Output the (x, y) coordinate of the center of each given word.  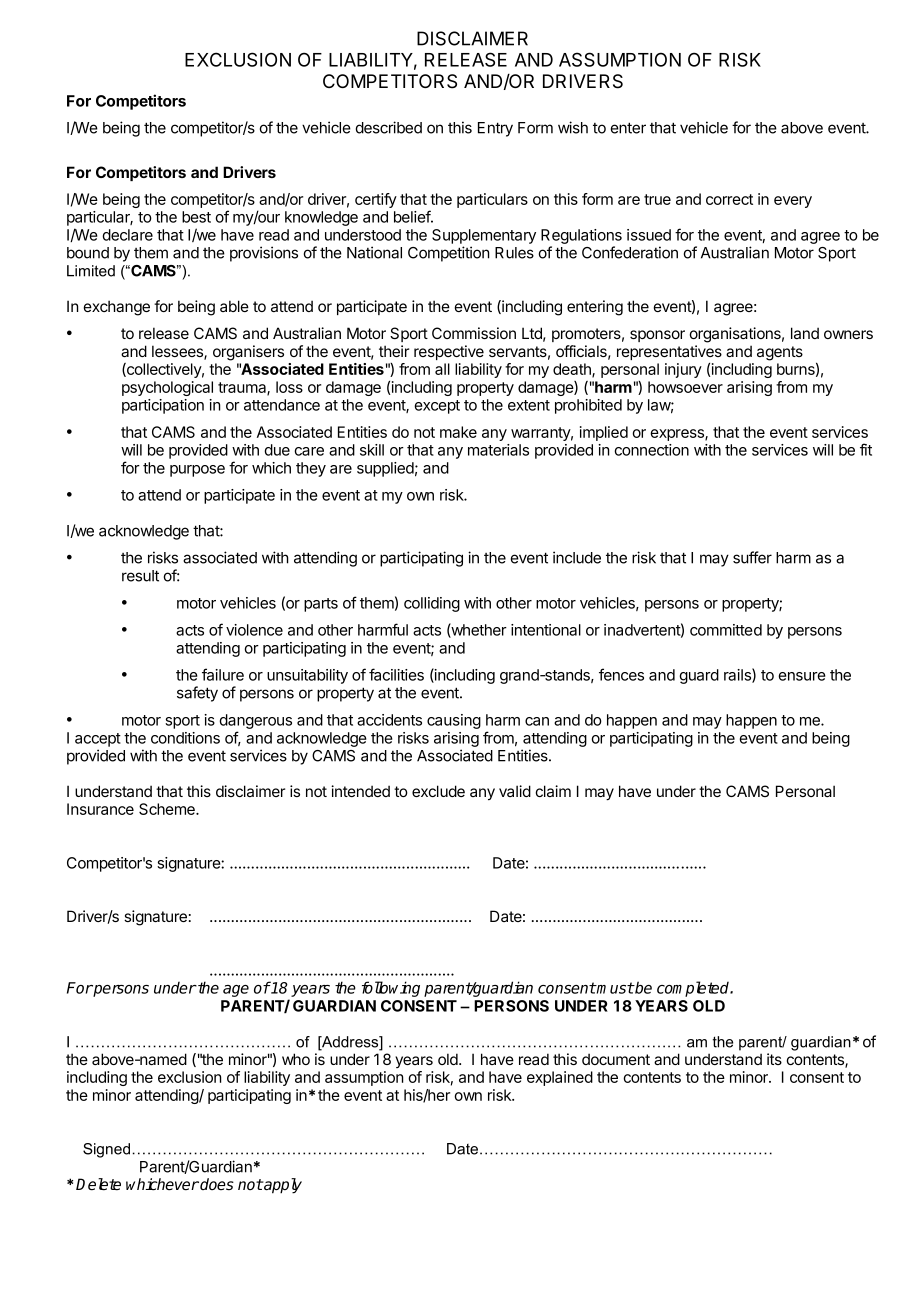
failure (223, 674)
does (216, 1184)
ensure (802, 676)
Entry (495, 129)
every (793, 202)
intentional (546, 630)
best (196, 217)
